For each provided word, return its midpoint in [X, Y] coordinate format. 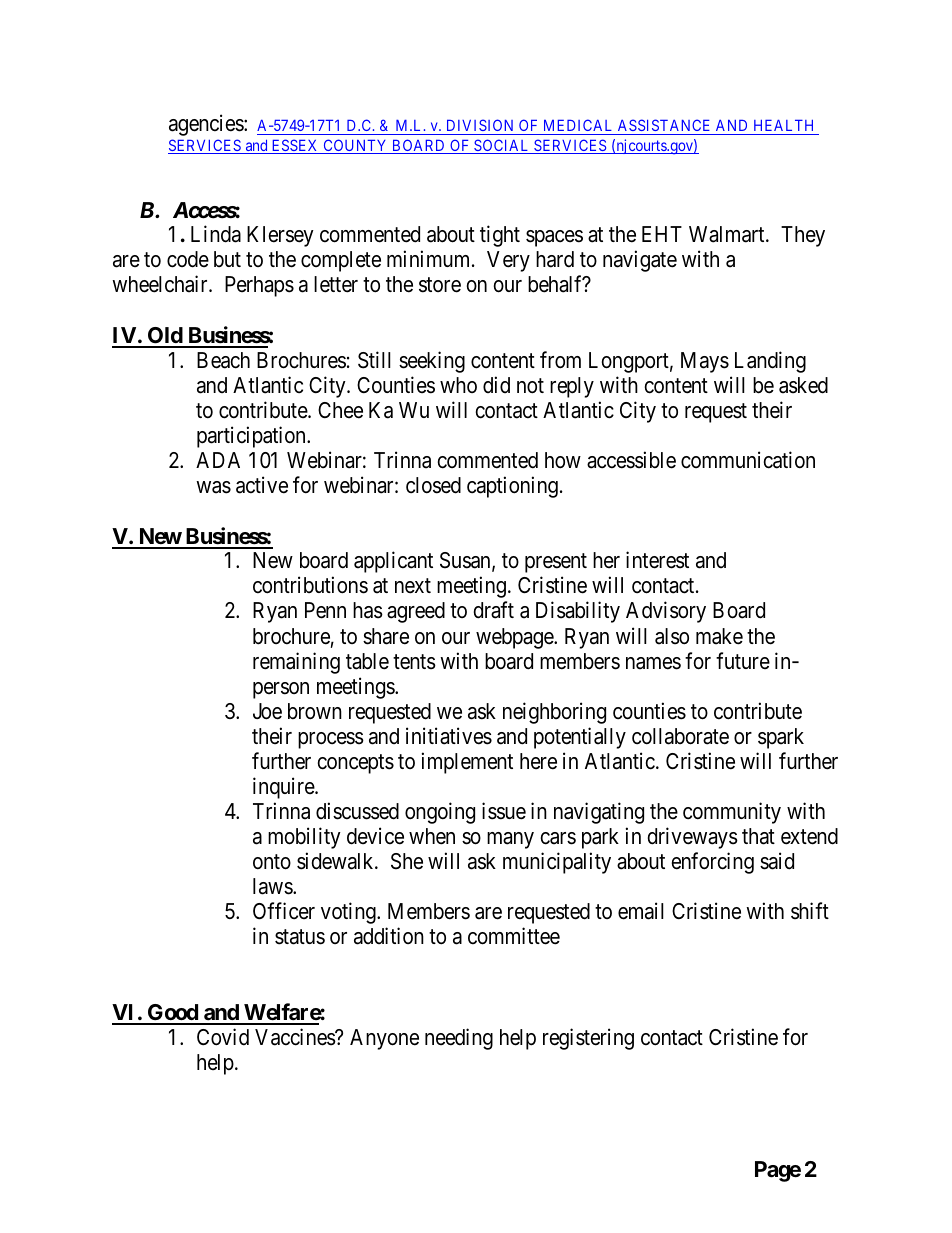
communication [748, 460]
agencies [207, 125]
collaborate [680, 736]
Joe [267, 711]
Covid [223, 1037]
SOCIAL [502, 146]
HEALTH [783, 125]
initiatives [449, 736]
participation [252, 437]
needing [459, 1039]
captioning [512, 487]
